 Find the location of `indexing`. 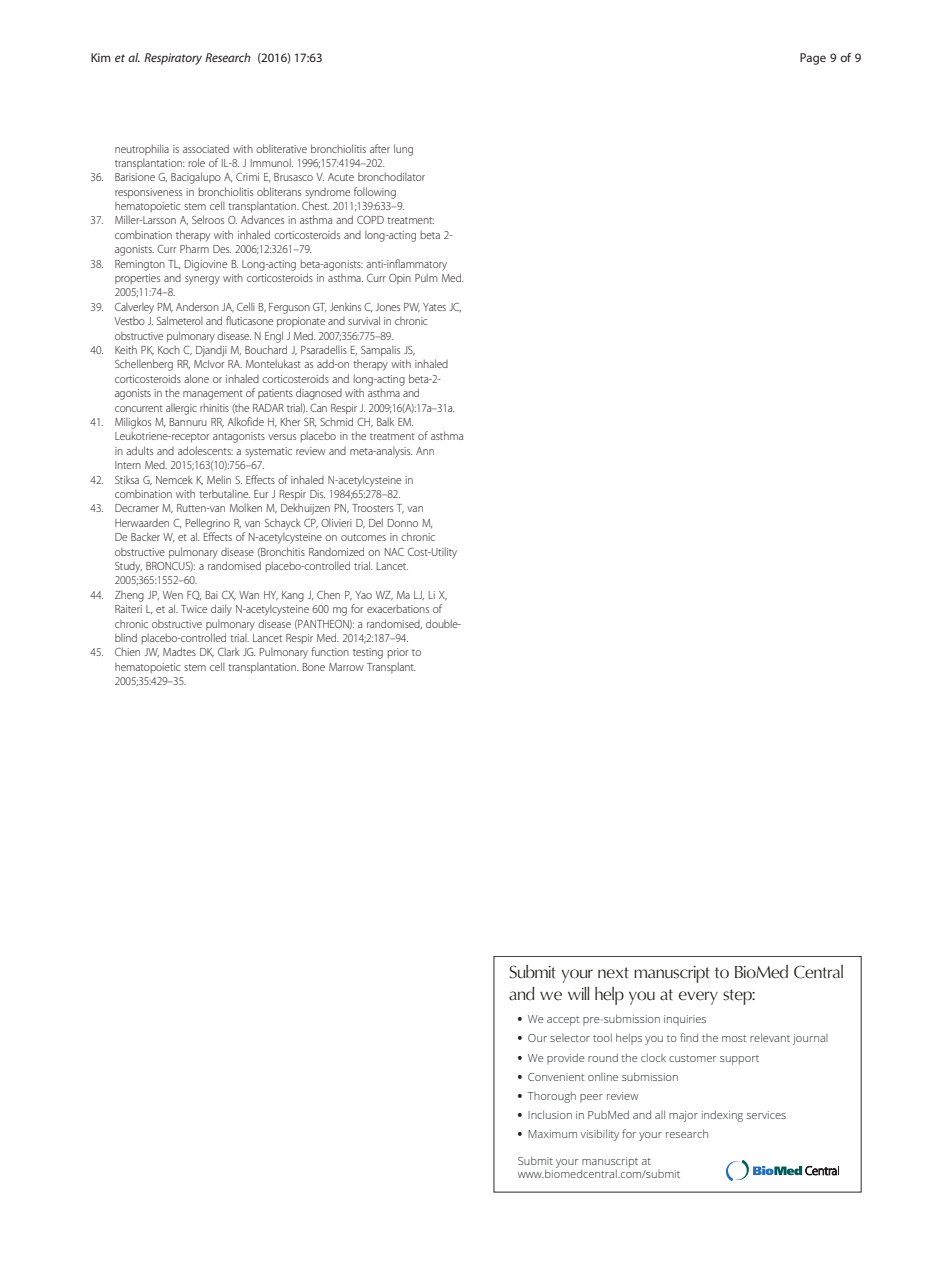

indexing is located at coordinates (722, 1116).
